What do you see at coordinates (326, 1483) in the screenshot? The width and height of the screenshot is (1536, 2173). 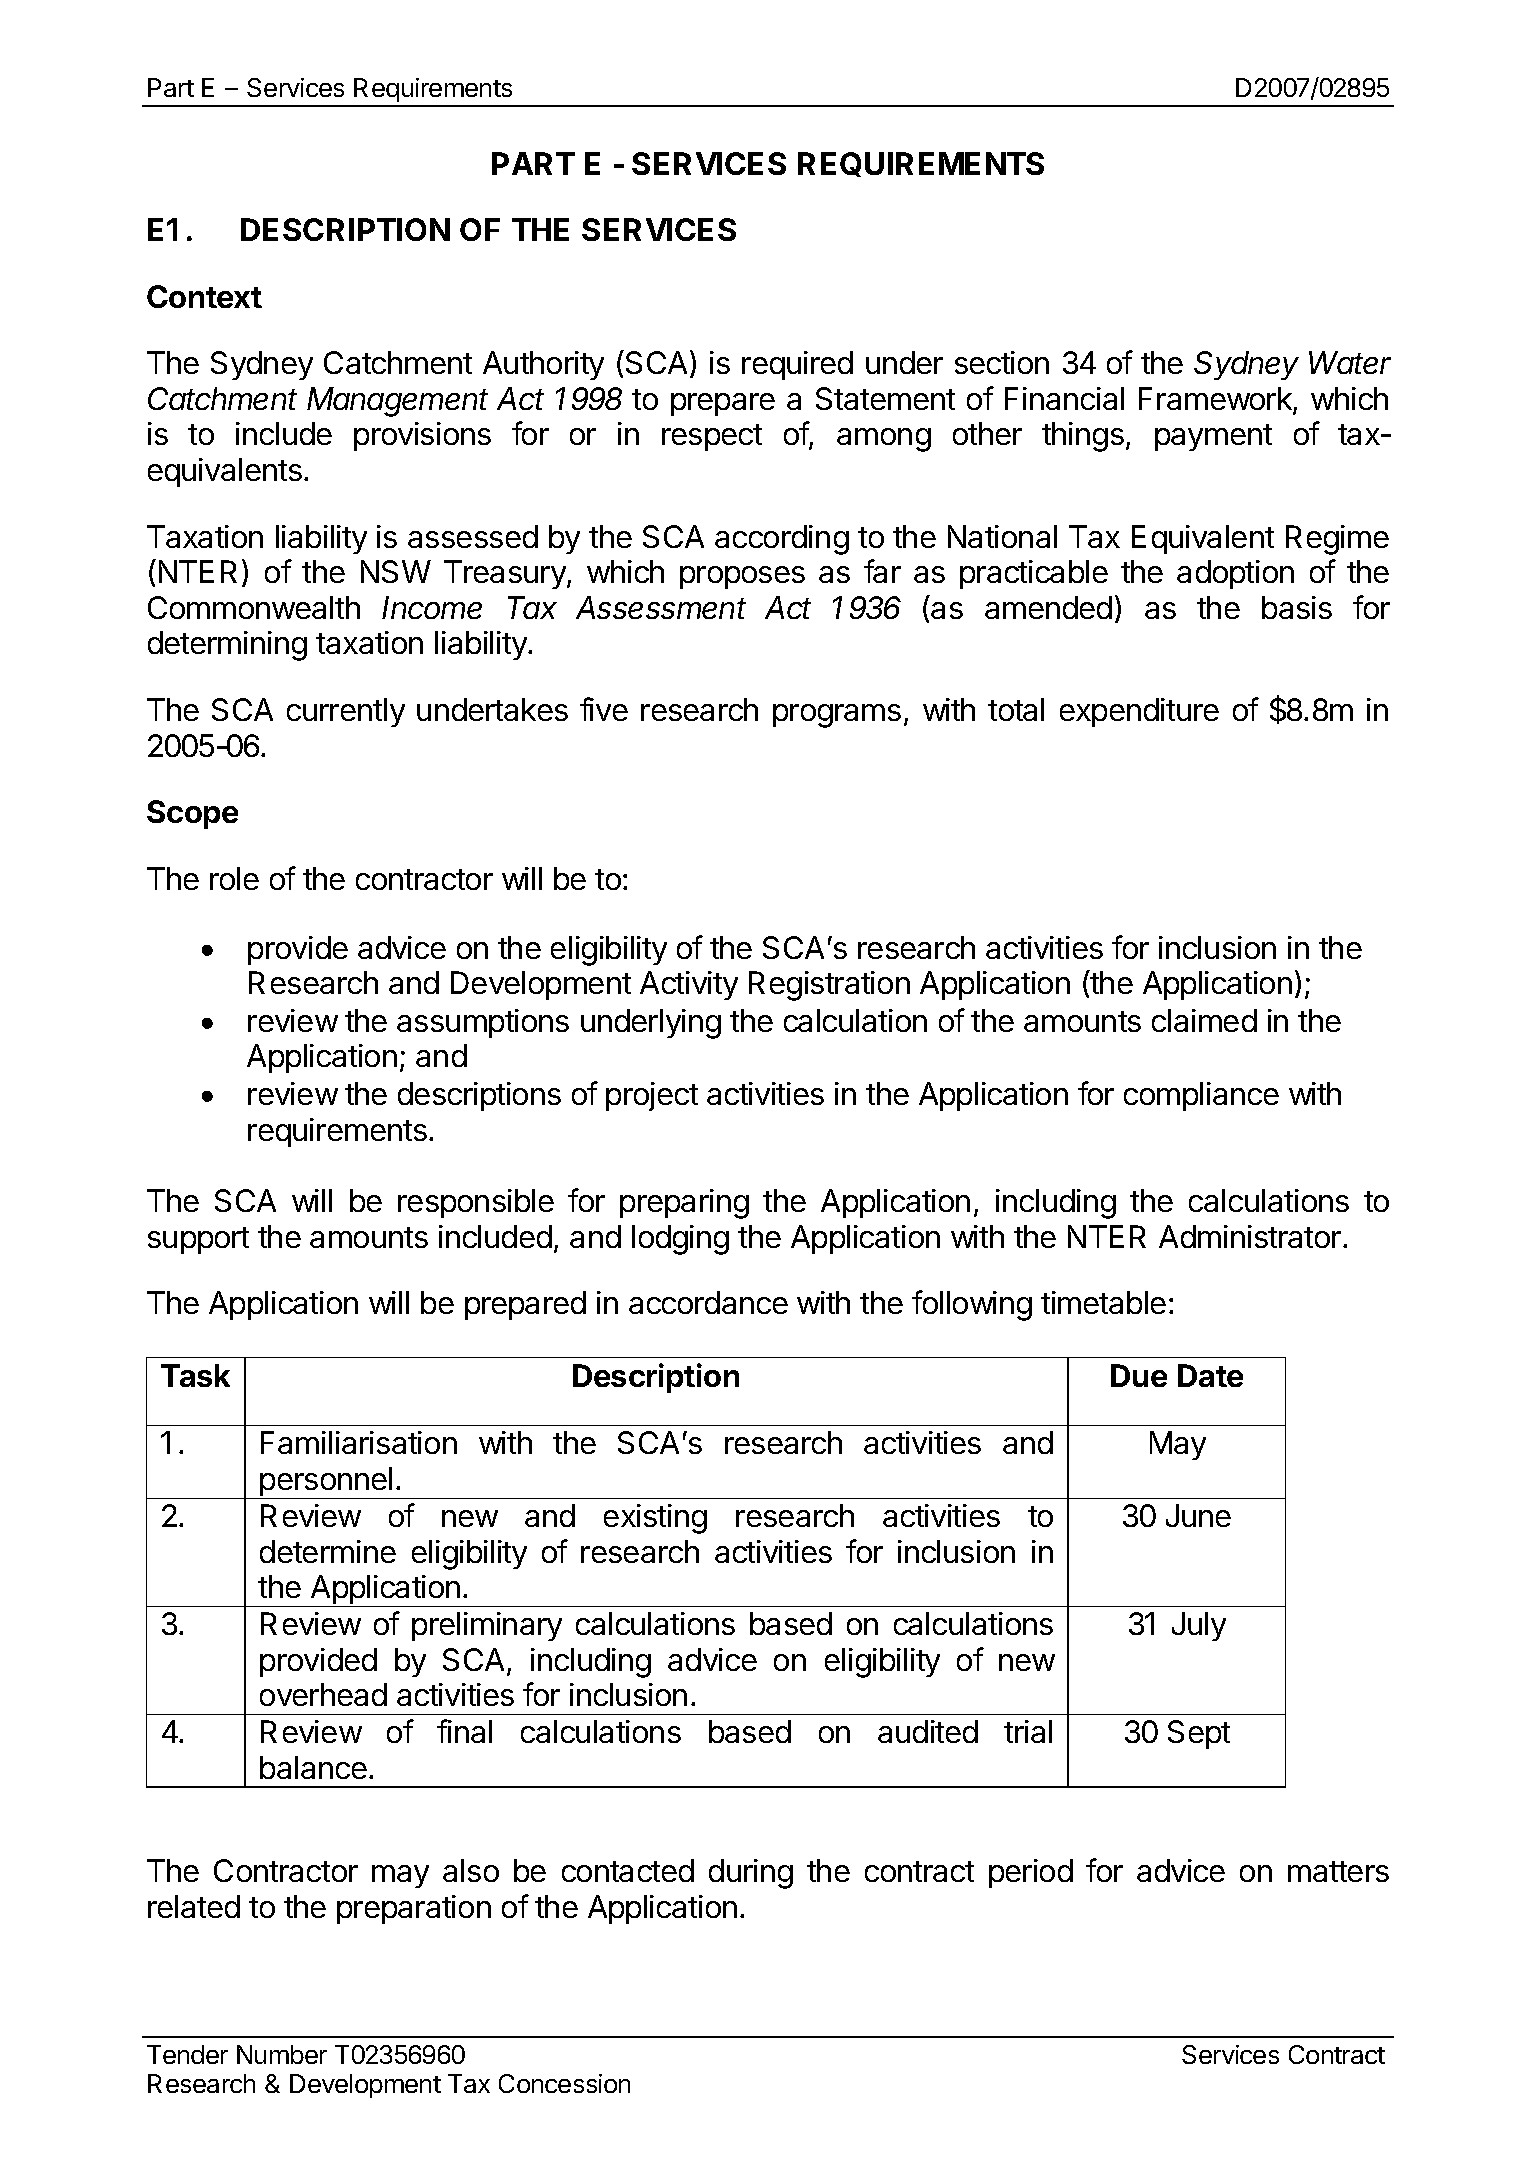 I see `personnel` at bounding box center [326, 1483].
